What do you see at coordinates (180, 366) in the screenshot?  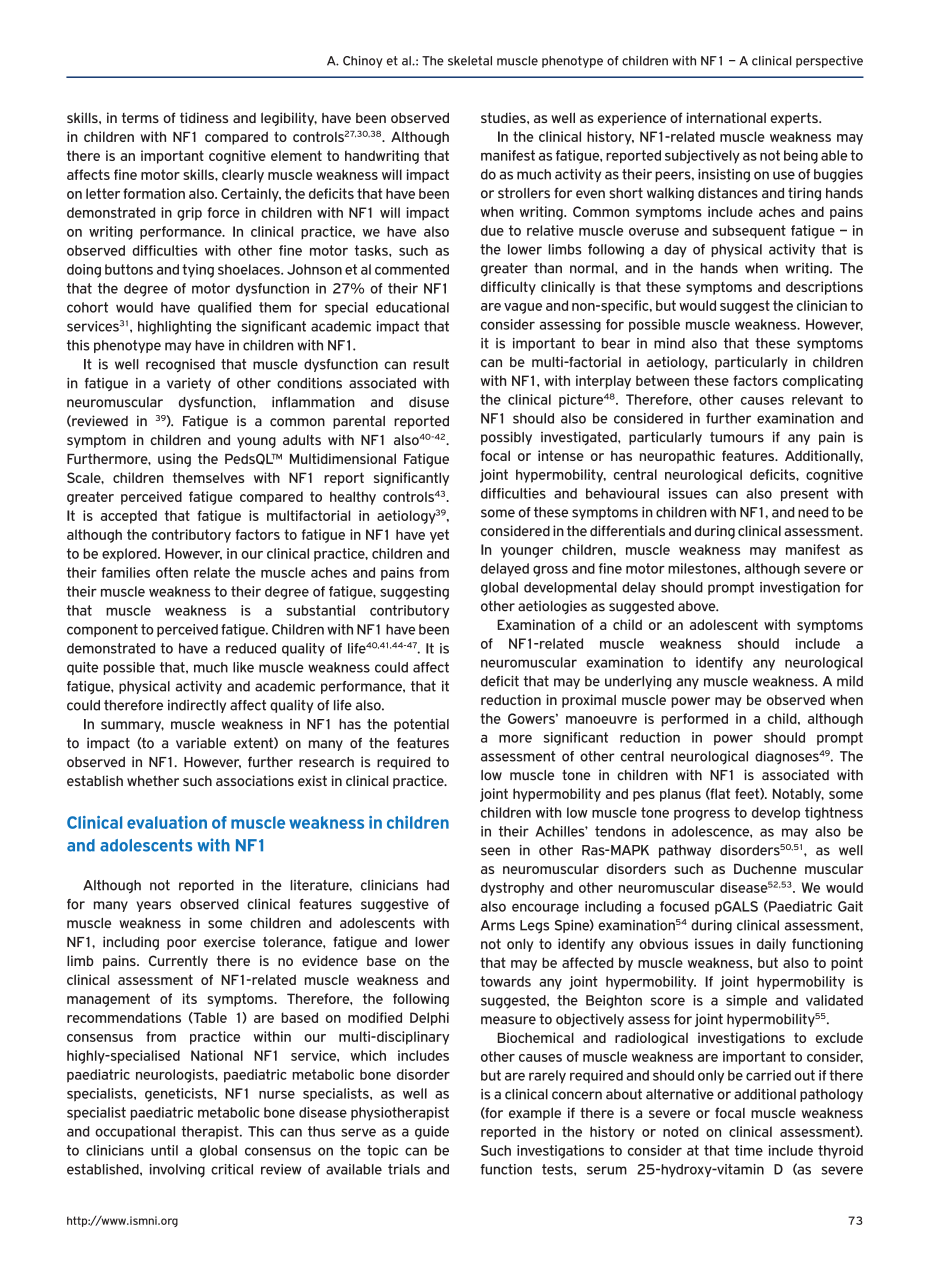 I see `recognised` at bounding box center [180, 366].
